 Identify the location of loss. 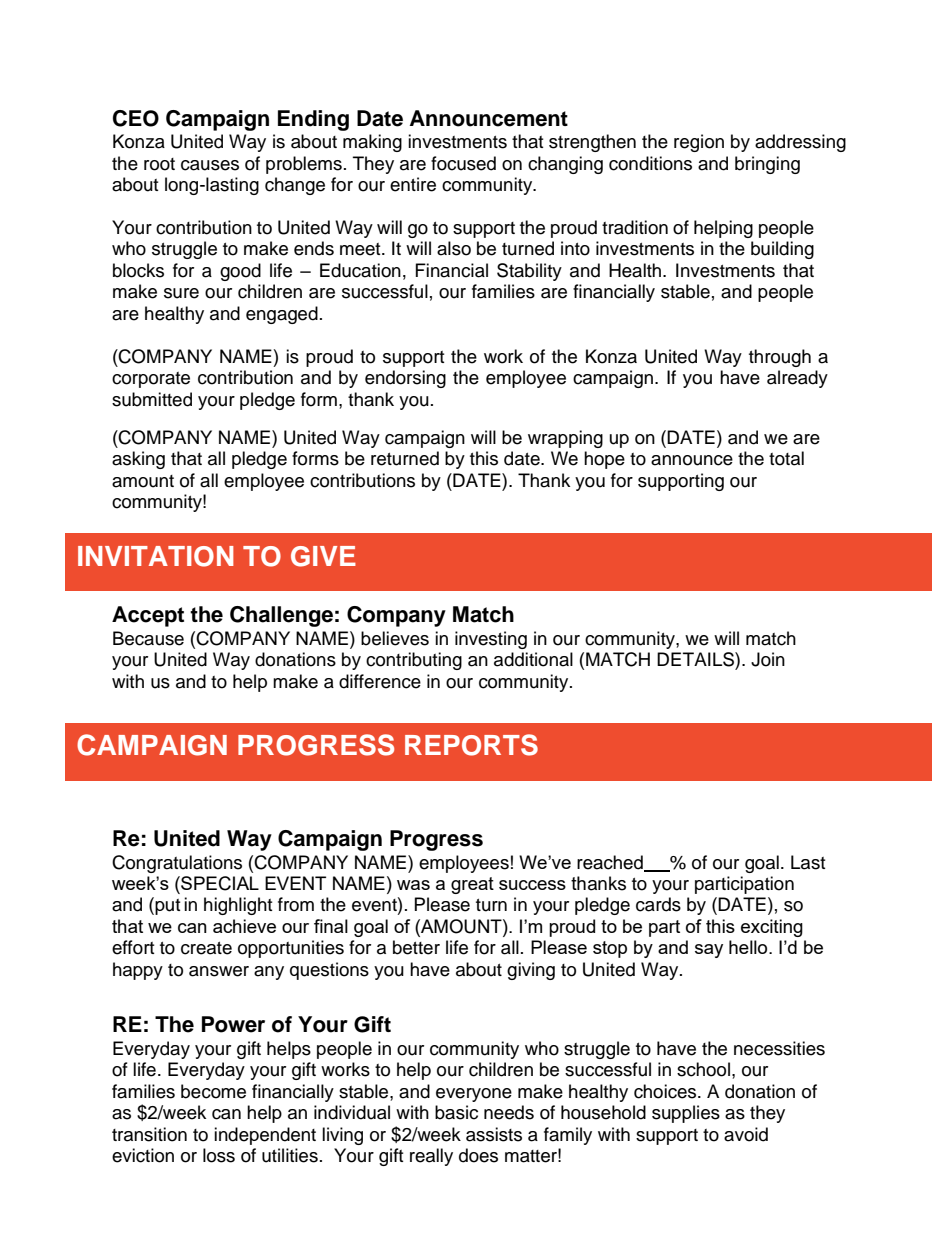
(219, 1155).
